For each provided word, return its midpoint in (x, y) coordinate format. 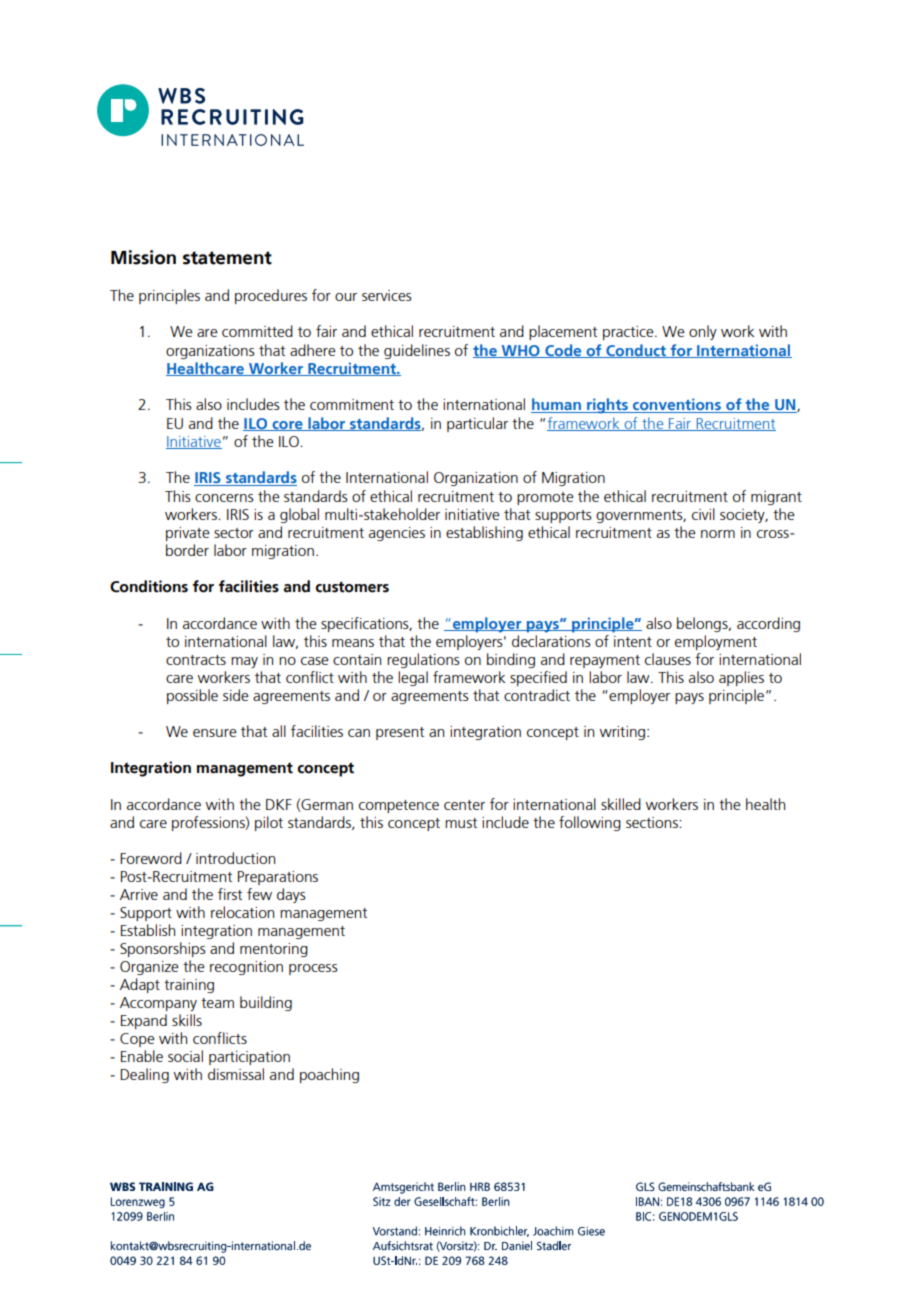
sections (653, 822)
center (464, 805)
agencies (397, 534)
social (185, 1056)
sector (234, 533)
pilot (269, 823)
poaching (329, 1075)
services (387, 295)
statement (227, 258)
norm (718, 534)
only (703, 332)
